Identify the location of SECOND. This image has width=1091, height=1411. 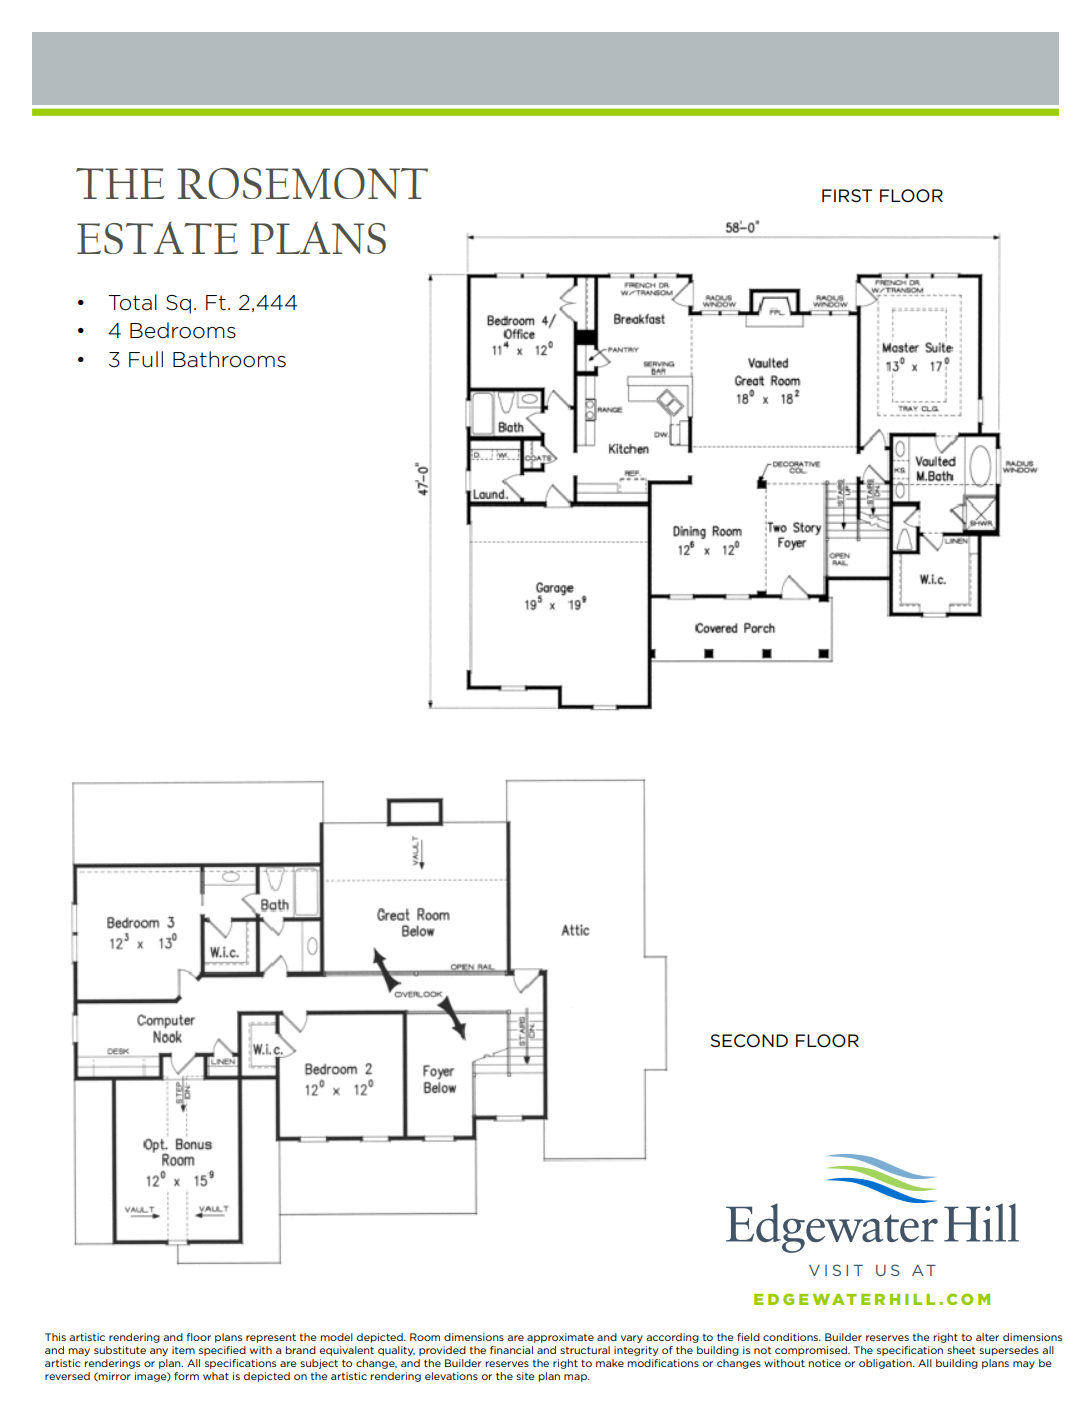
(749, 1041).
